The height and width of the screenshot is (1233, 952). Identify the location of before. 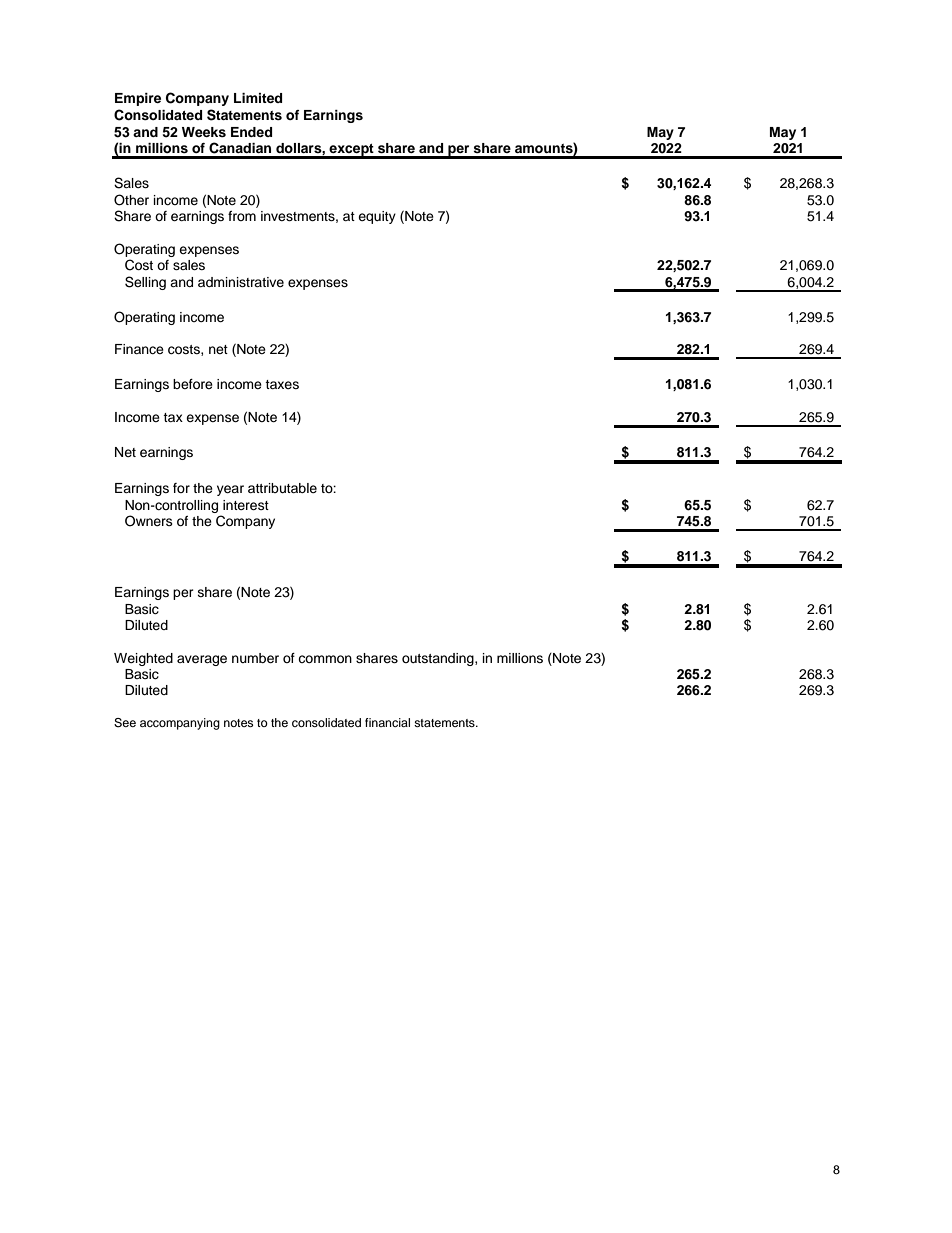
(193, 384).
